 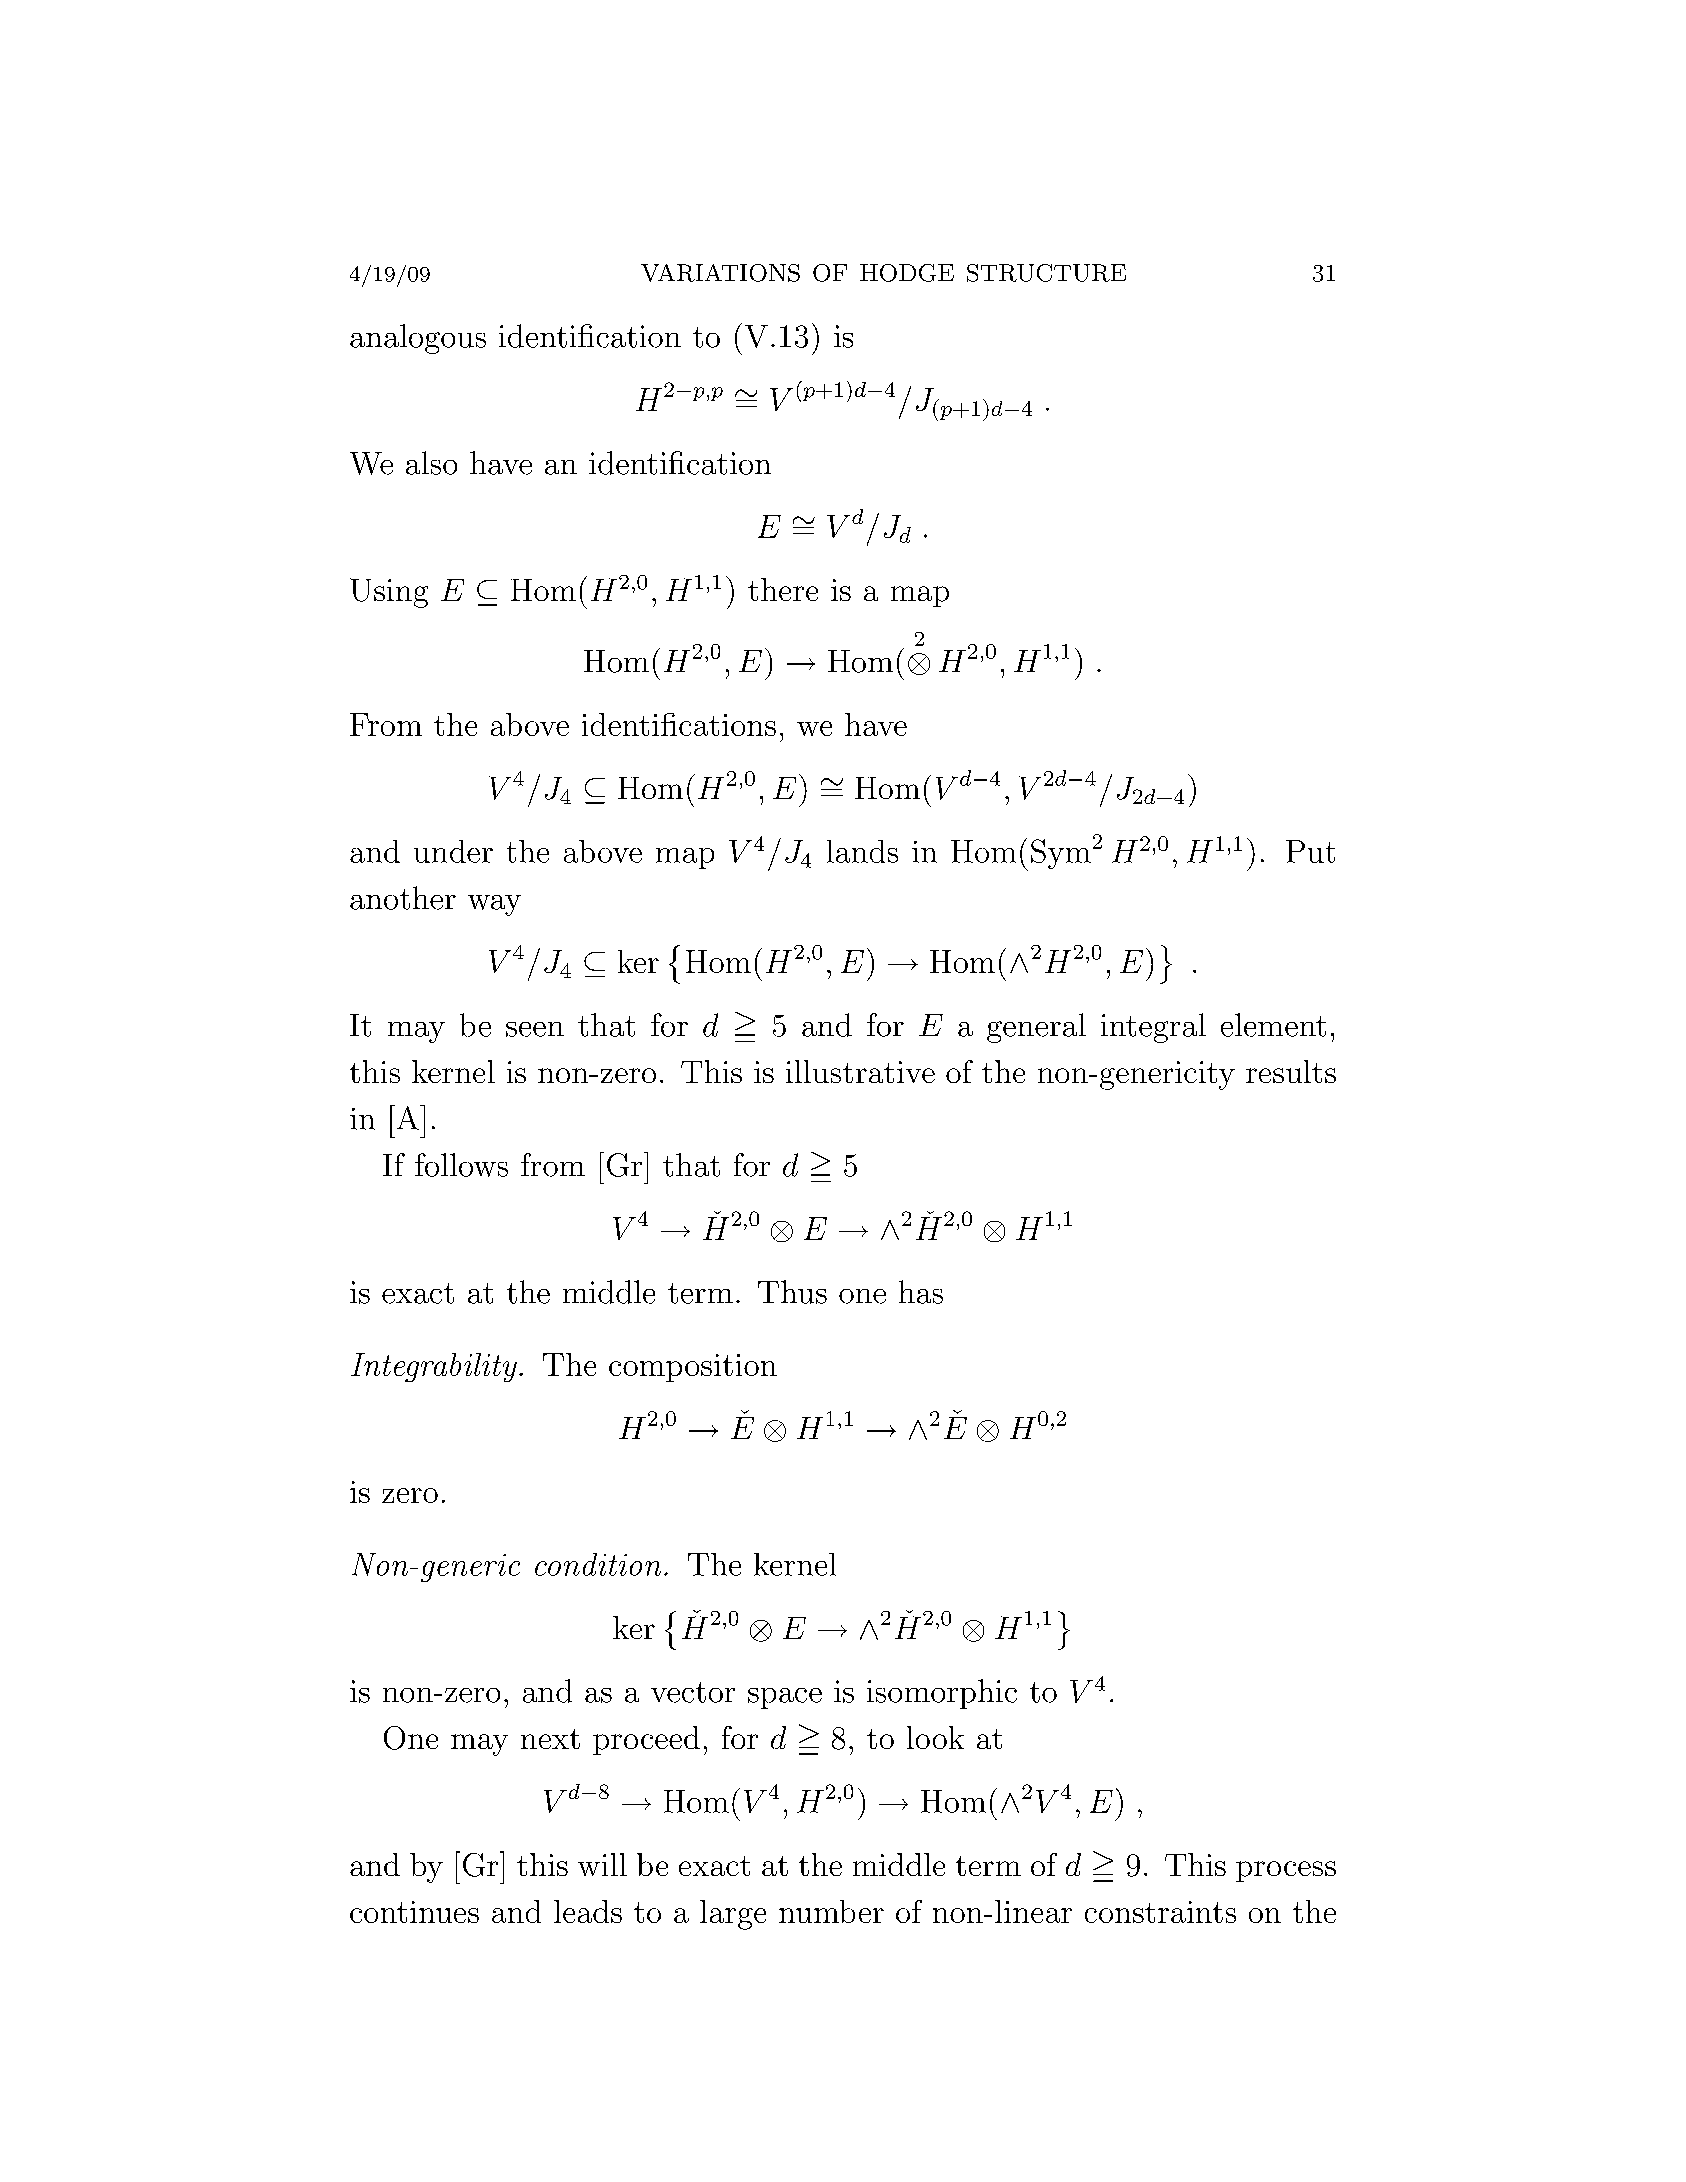 I want to click on constraints, so click(x=1160, y=1912).
